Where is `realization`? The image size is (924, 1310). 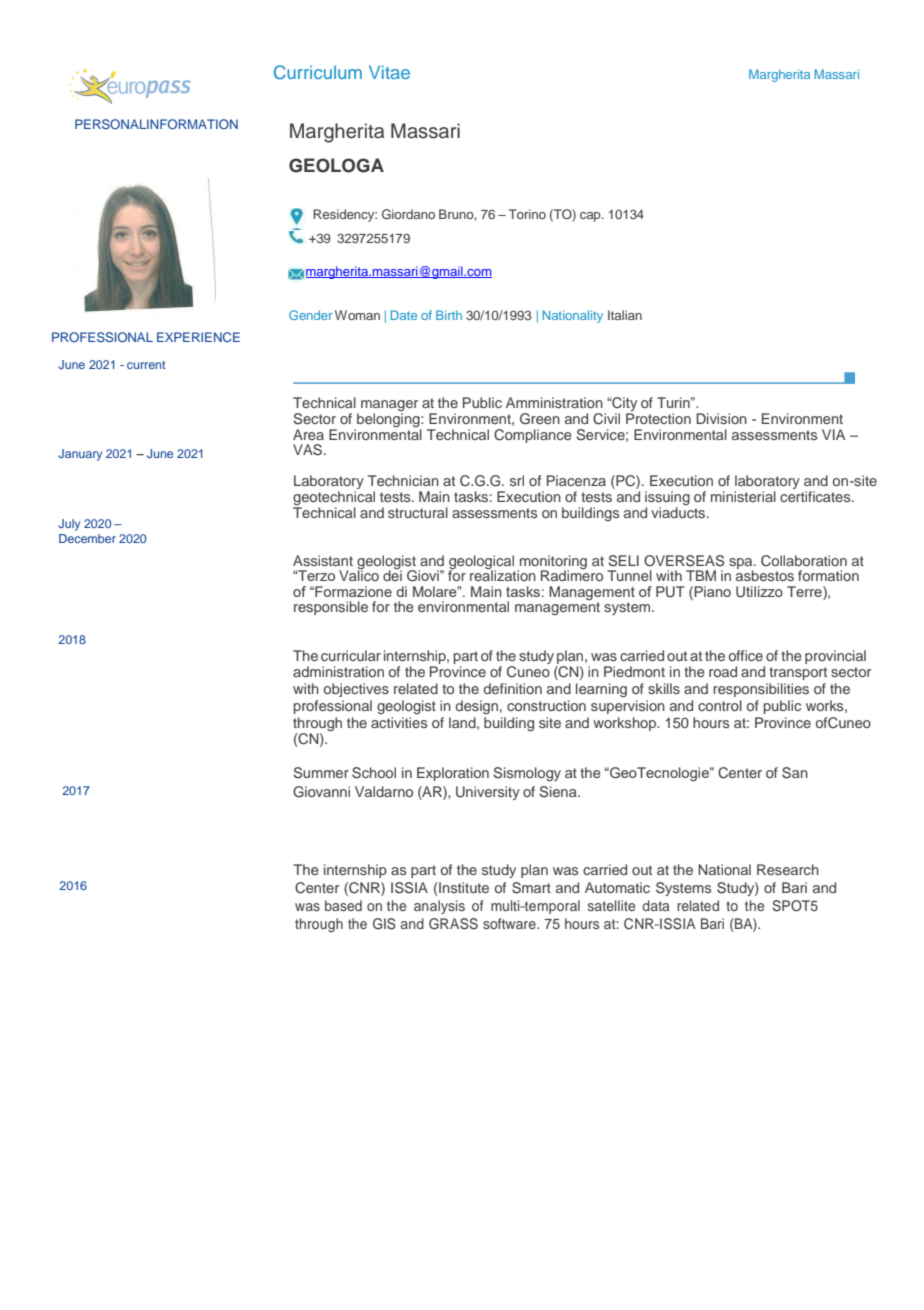
realization is located at coordinates (503, 574).
